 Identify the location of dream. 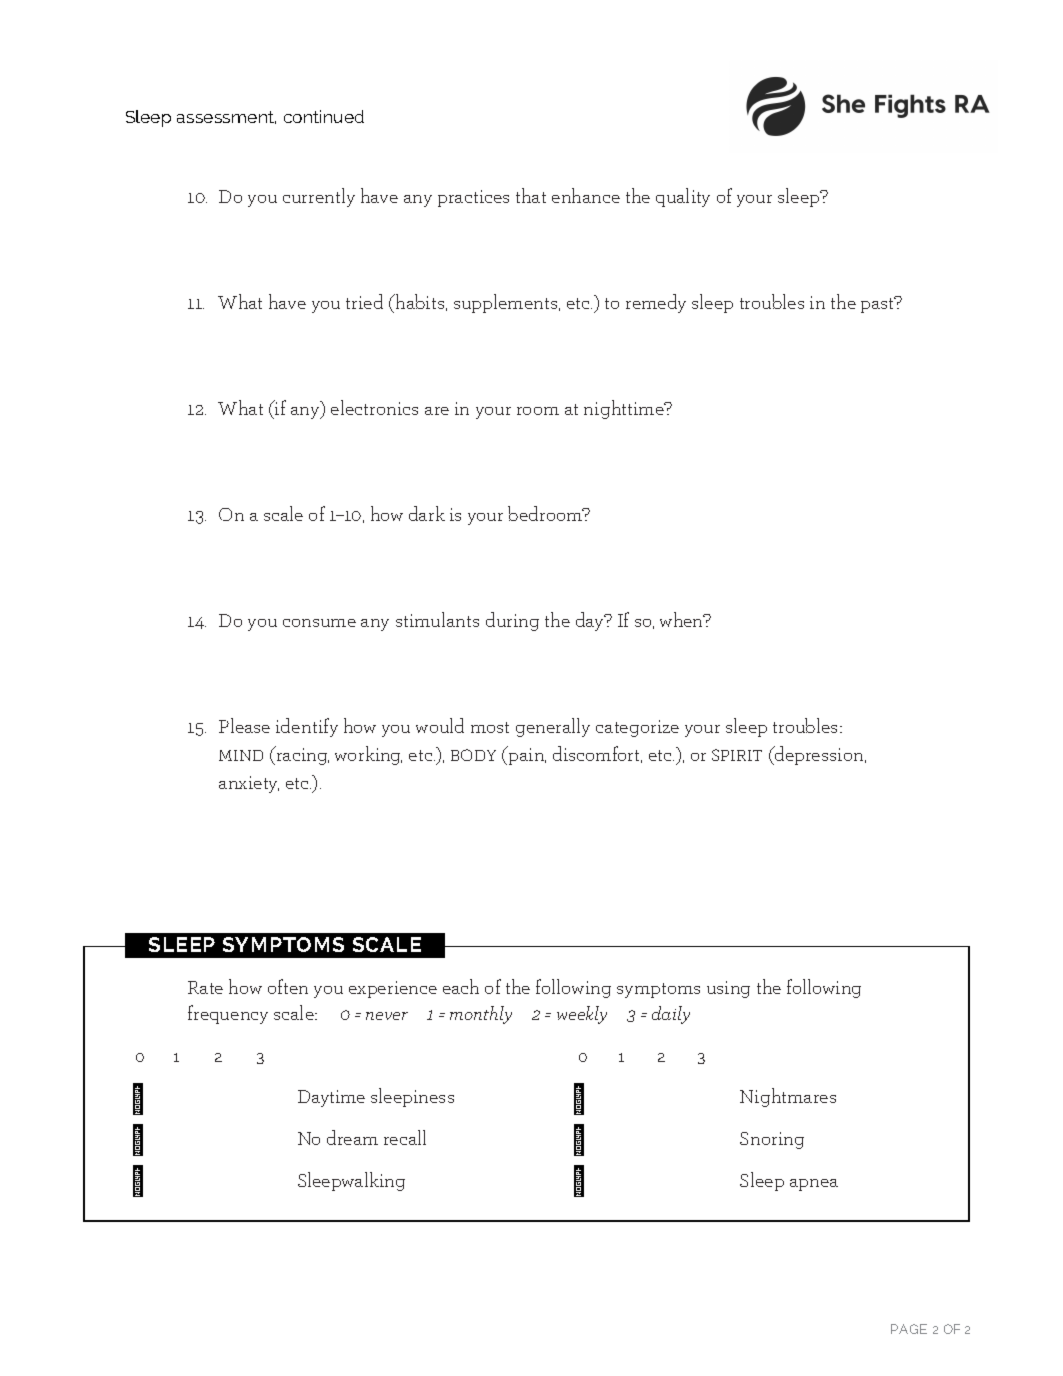
(352, 1137).
